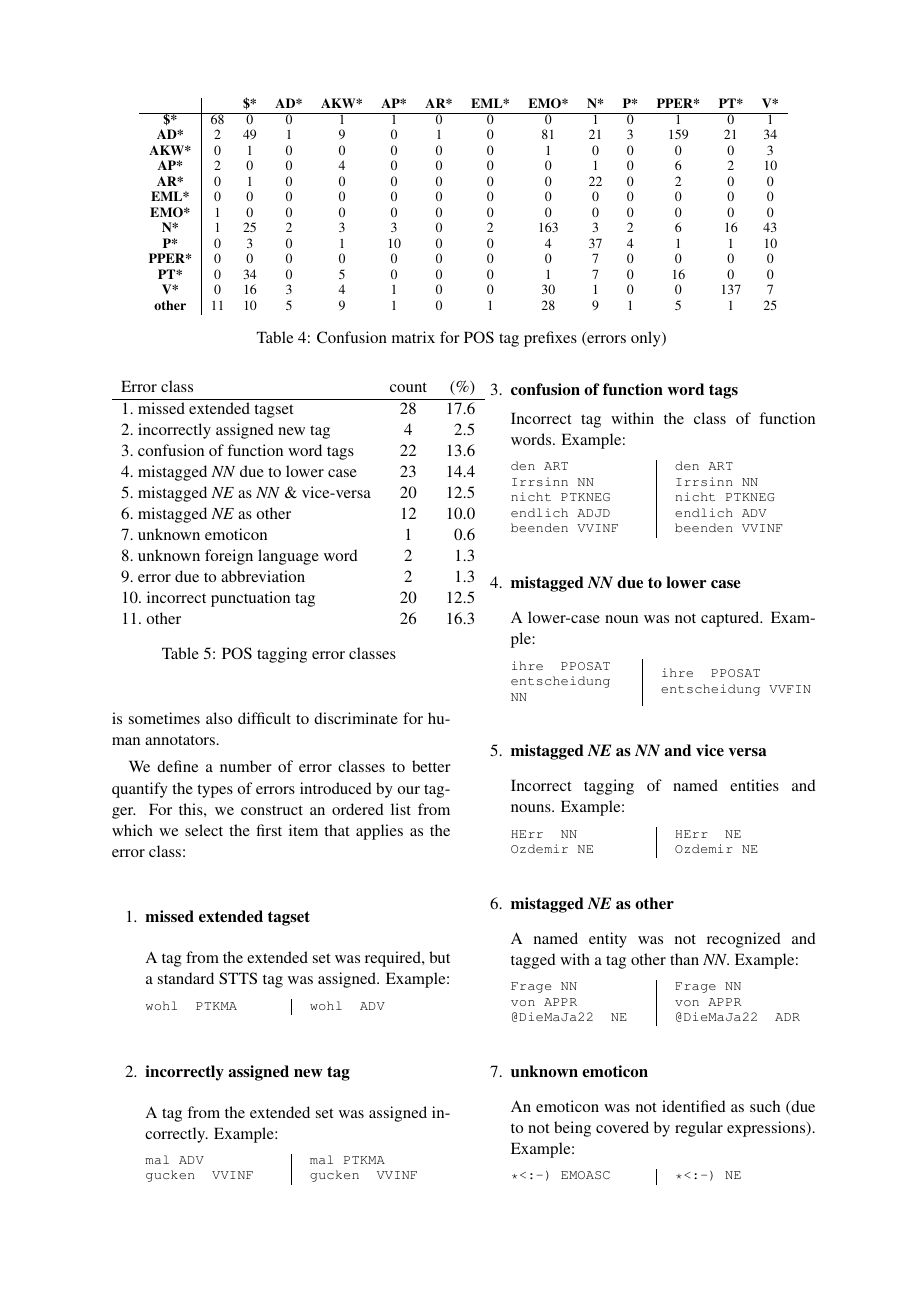 Image resolution: width=924 pixels, height=1308 pixels. What do you see at coordinates (431, 766) in the screenshot?
I see `better` at bounding box center [431, 766].
